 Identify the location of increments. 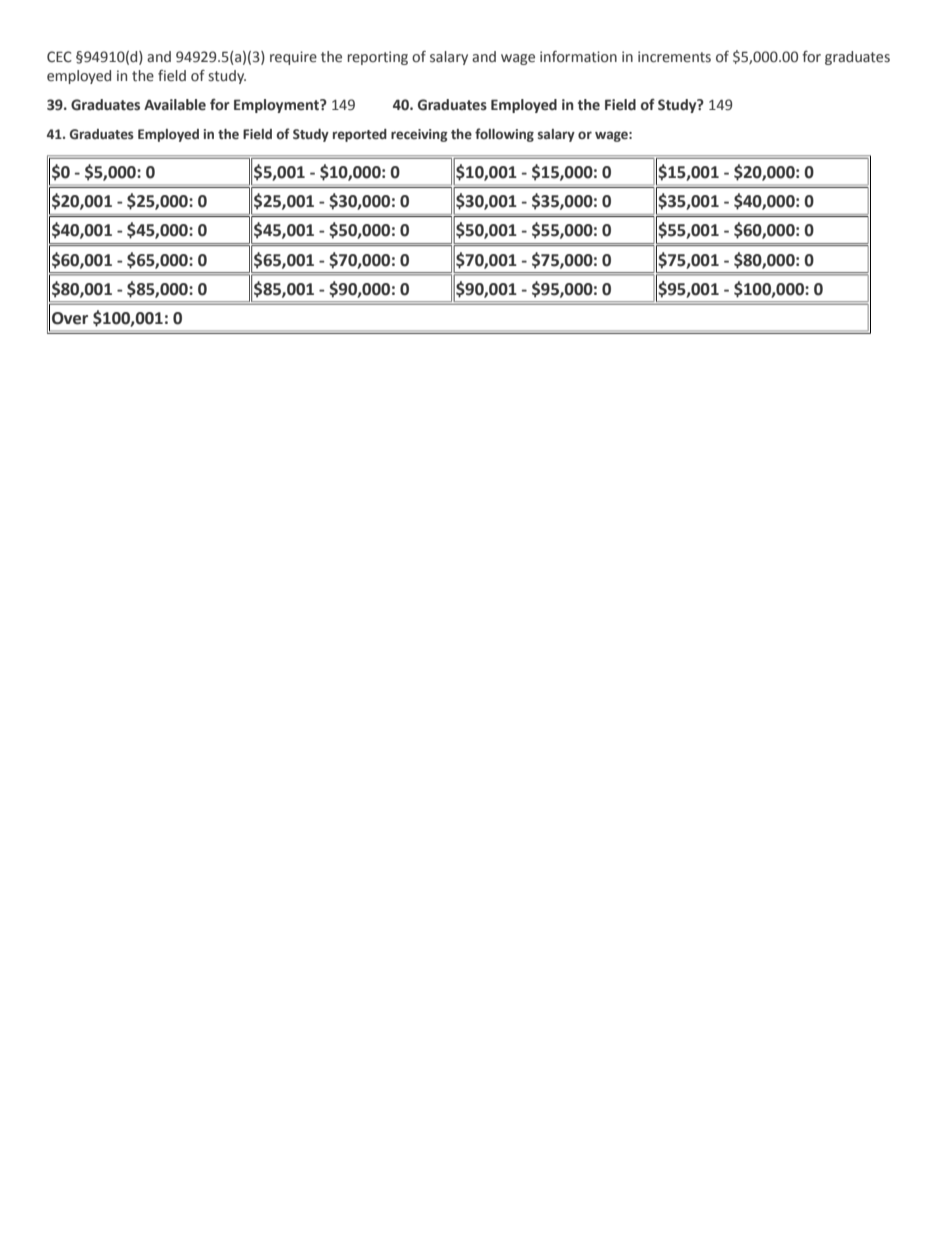
(674, 57).
